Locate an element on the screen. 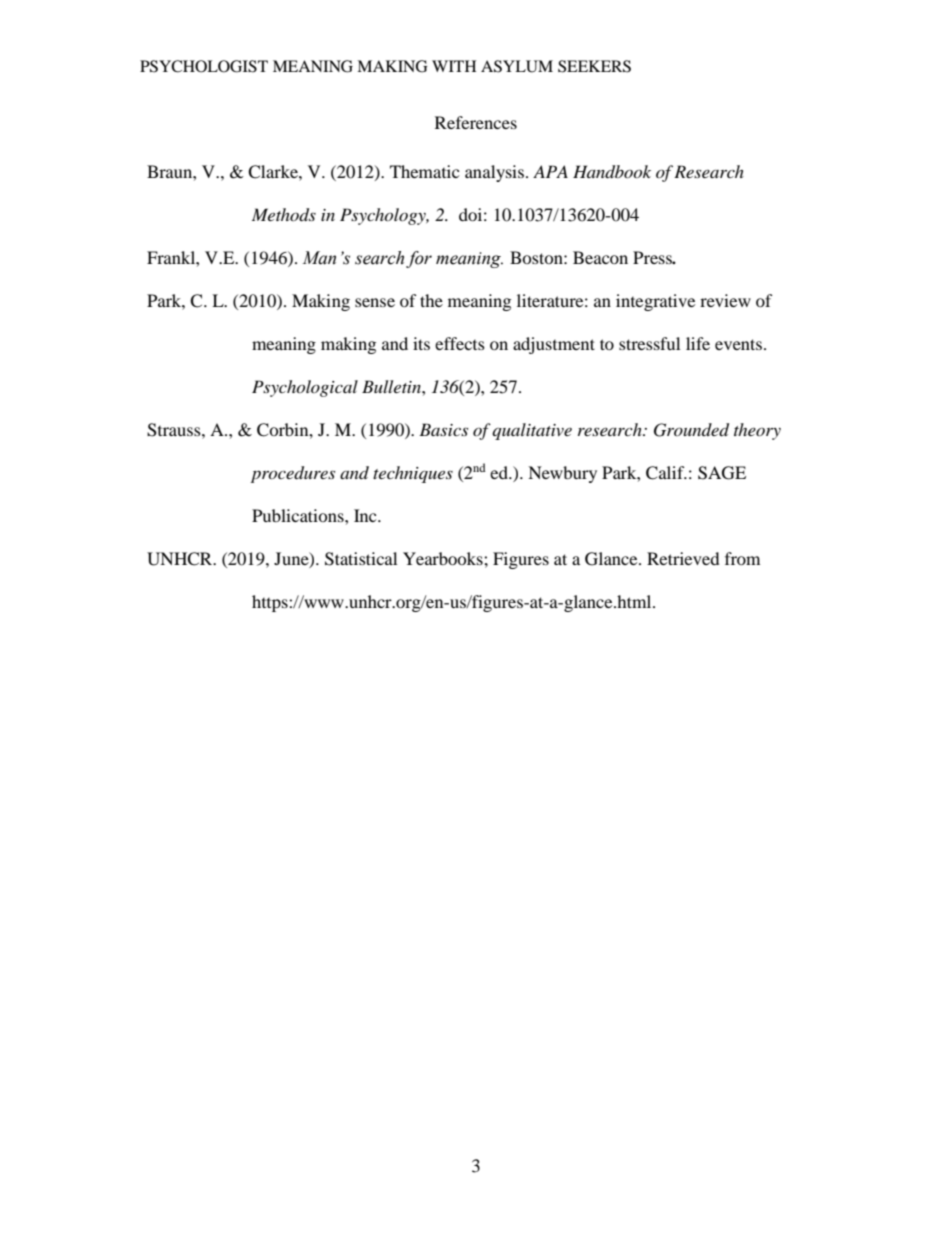 This screenshot has height=1233, width=952. Statistical is located at coordinates (361, 559).
